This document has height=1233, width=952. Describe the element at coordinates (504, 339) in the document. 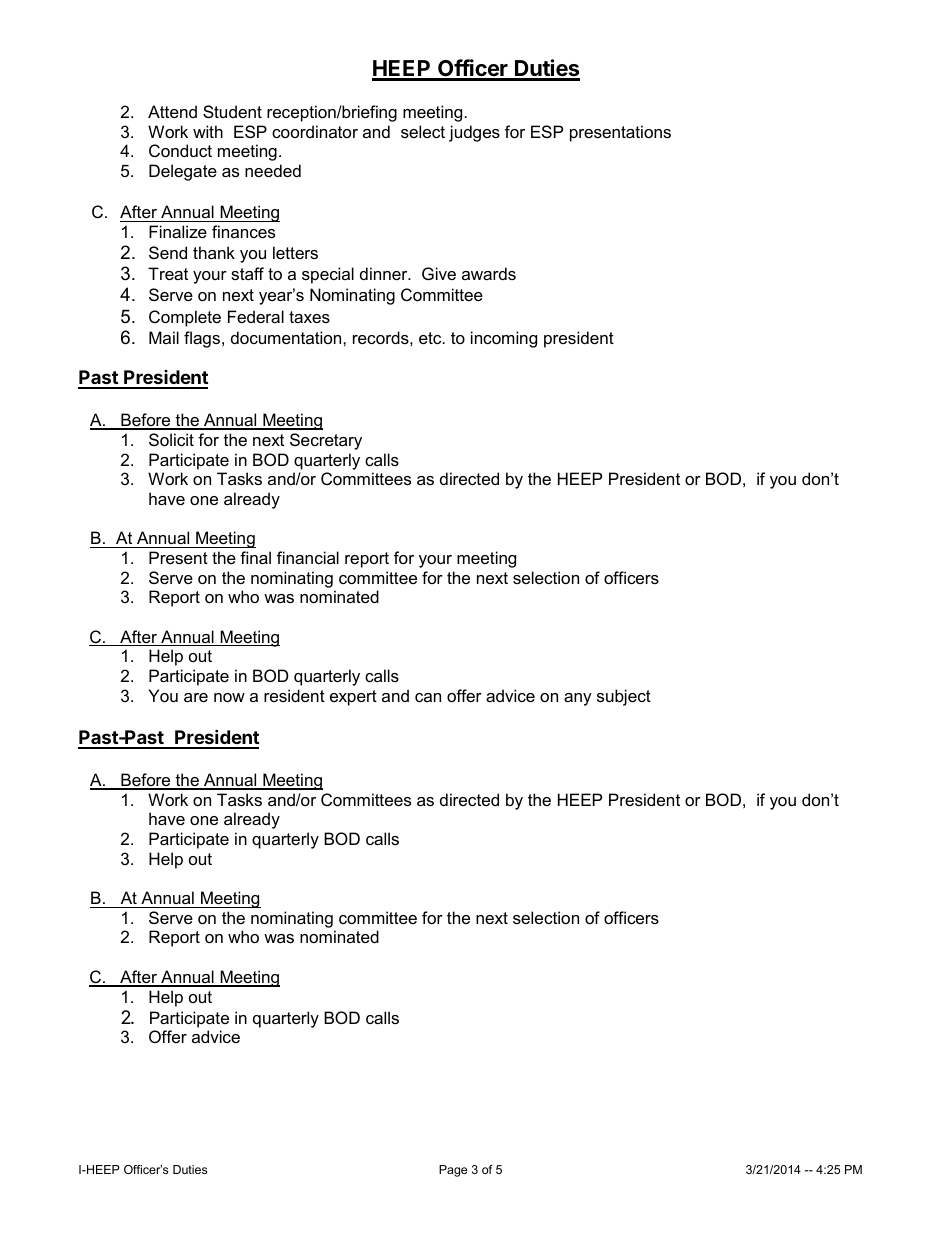

I see `incoming` at that location.
